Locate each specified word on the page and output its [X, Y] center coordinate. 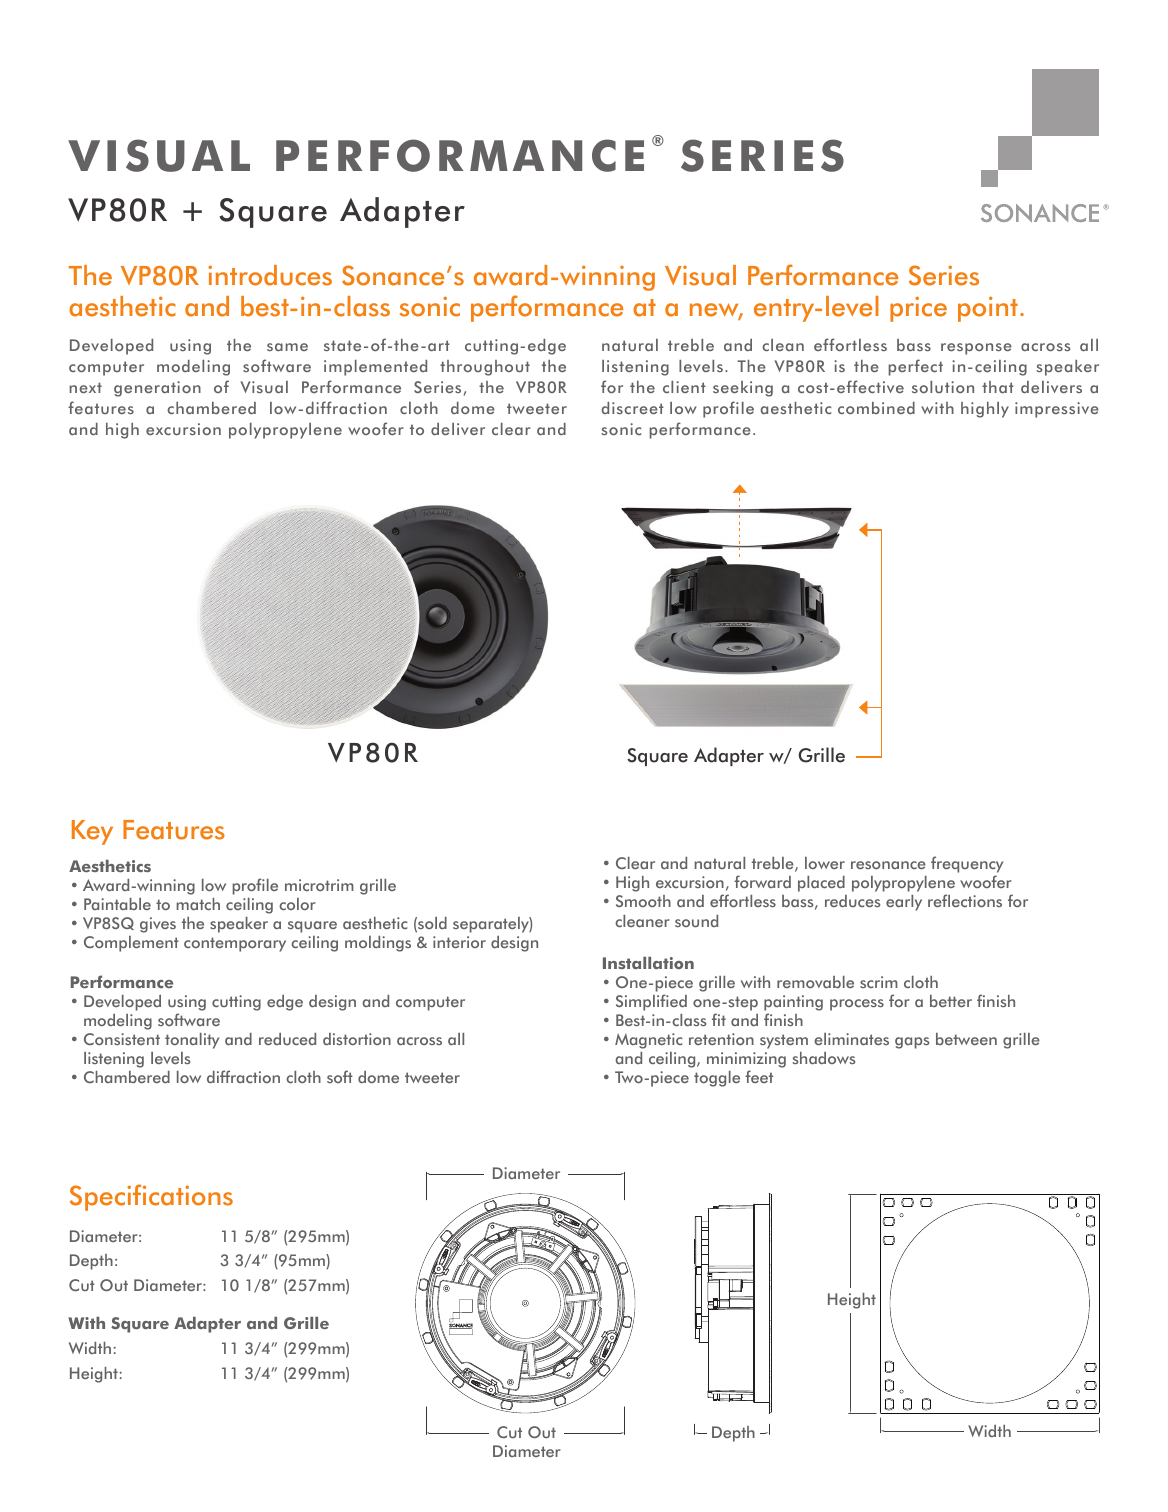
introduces [270, 275]
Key [92, 832]
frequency [967, 866]
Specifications [151, 1197]
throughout [485, 368]
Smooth [643, 901]
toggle [717, 1079]
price [918, 309]
